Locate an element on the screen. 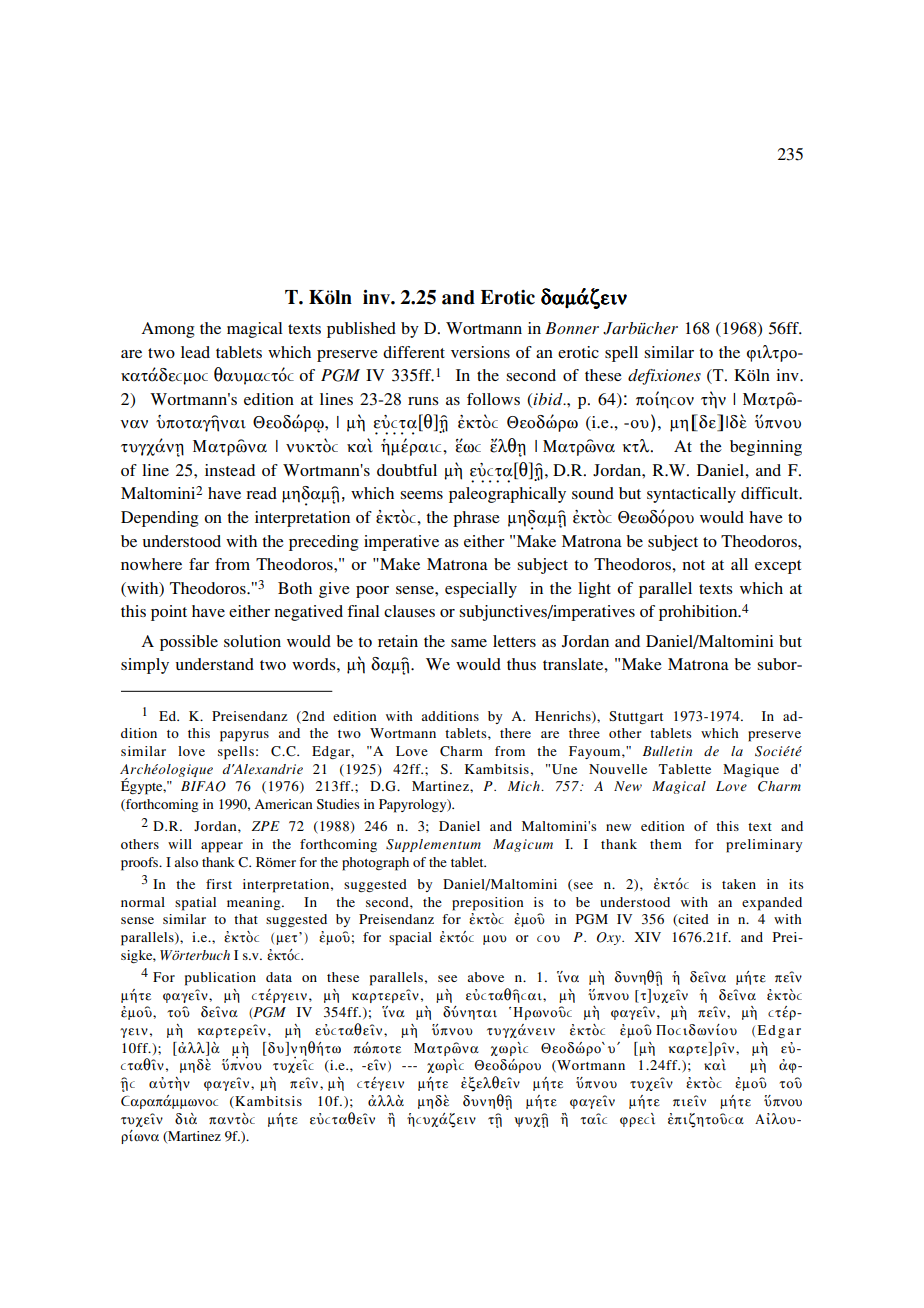 This screenshot has width=924, height=1308. Bonner is located at coordinates (572, 328).
